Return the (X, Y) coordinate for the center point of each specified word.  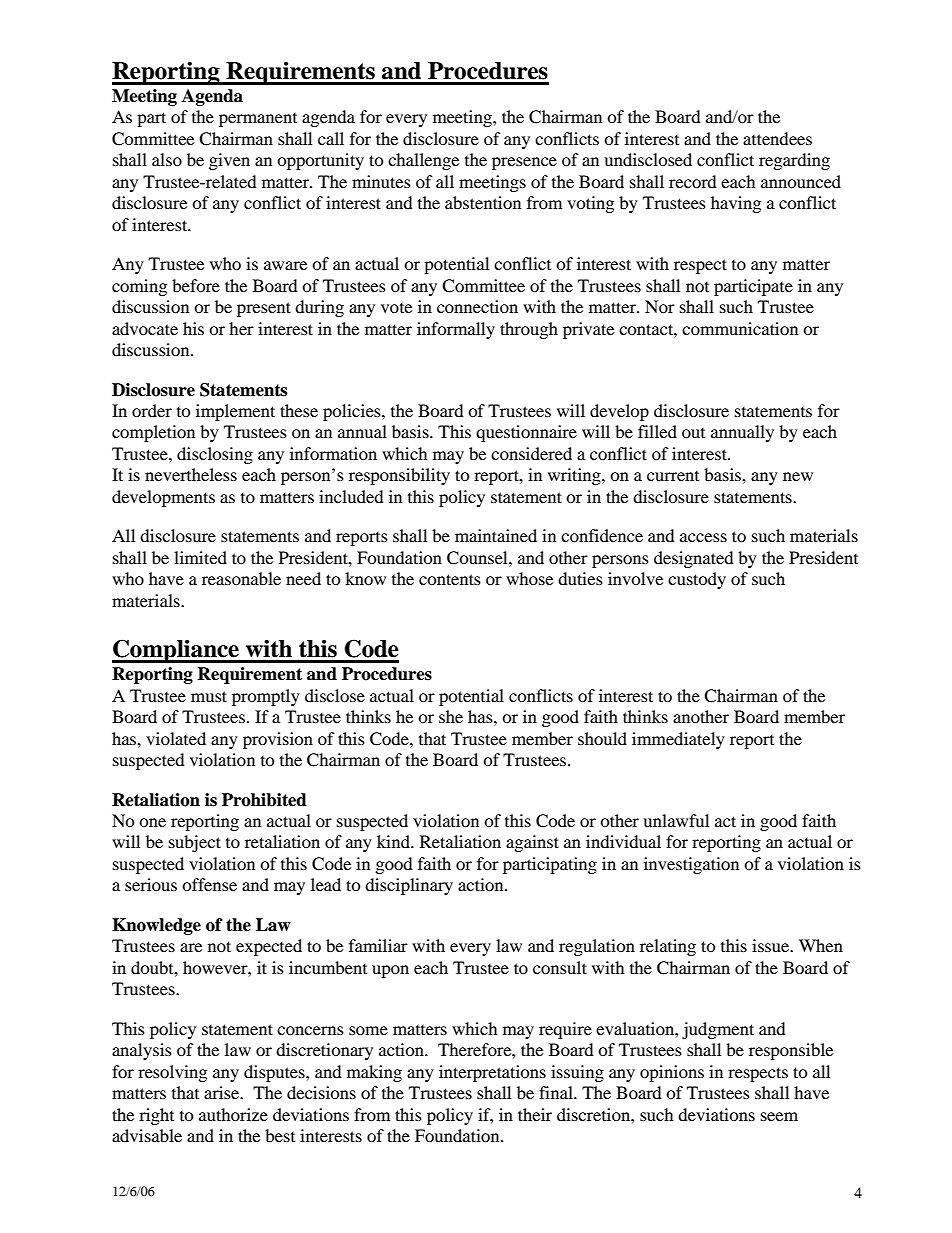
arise (223, 1092)
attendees (777, 138)
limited (200, 557)
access (703, 537)
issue (772, 945)
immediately (678, 740)
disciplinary (409, 886)
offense (209, 884)
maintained (496, 535)
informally (456, 330)
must (209, 696)
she (451, 716)
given (229, 161)
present (264, 309)
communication (740, 328)
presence (524, 163)
